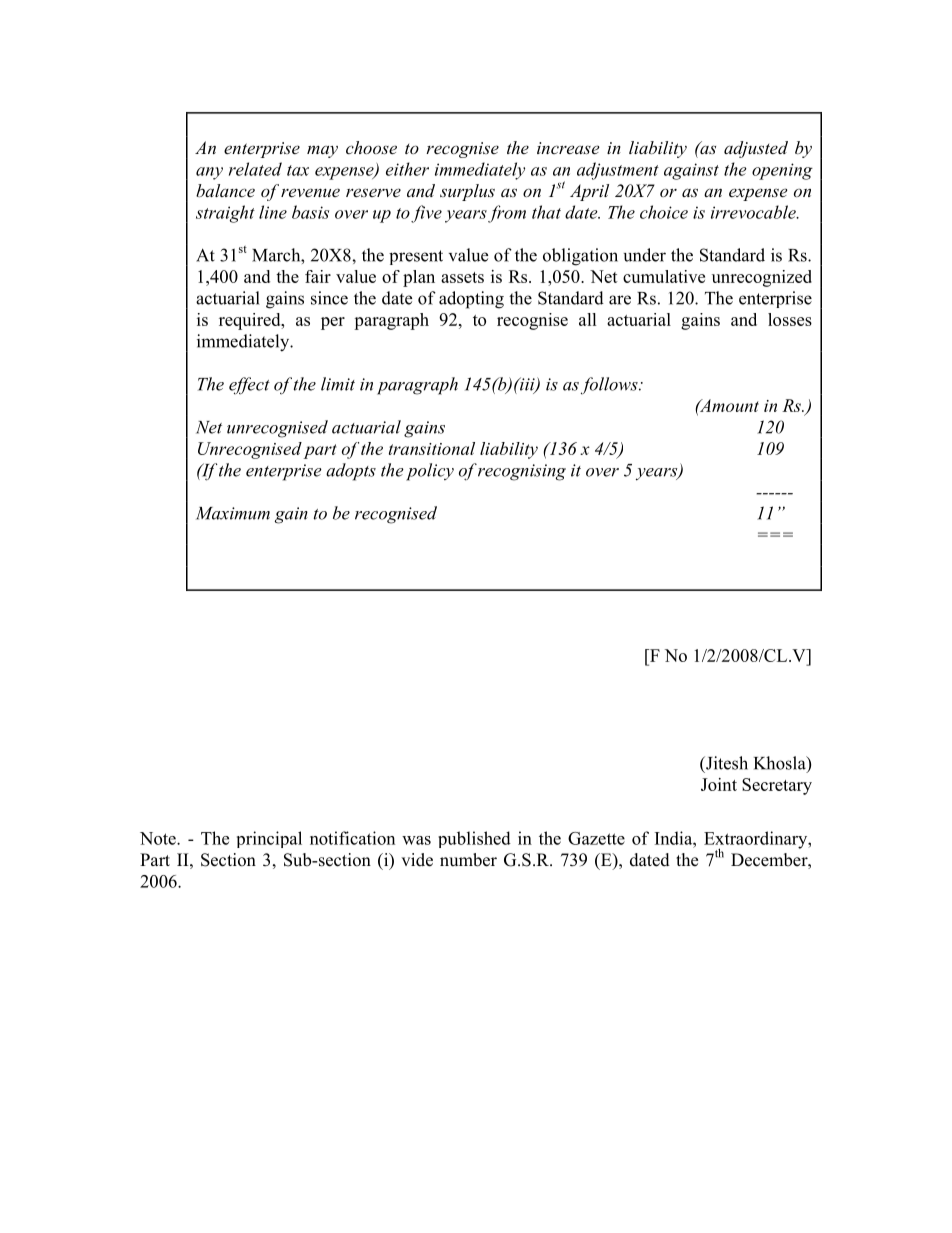  Describe the element at coordinates (756, 149) in the screenshot. I see `adjusted` at that location.
